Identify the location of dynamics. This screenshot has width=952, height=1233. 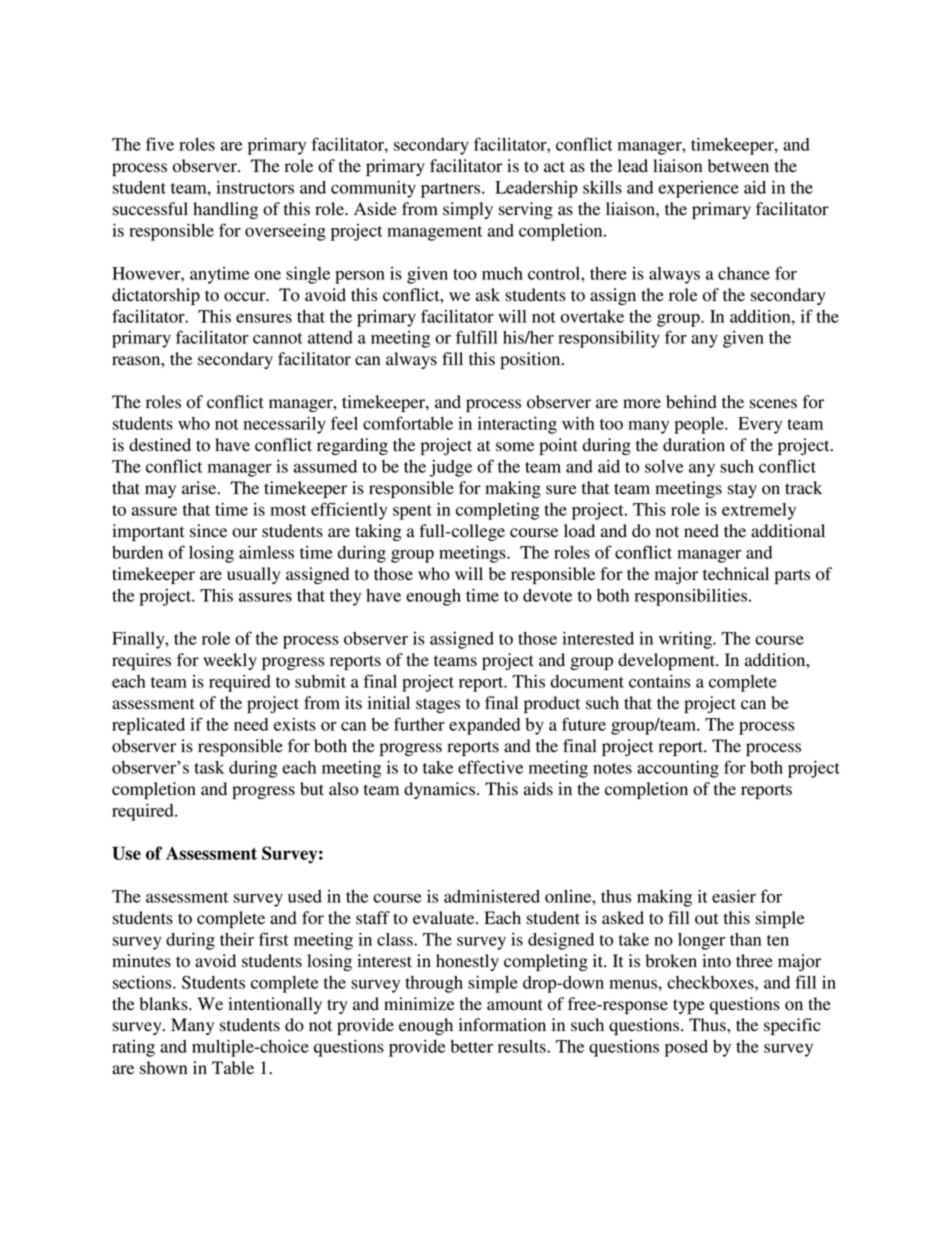
(439, 790).
